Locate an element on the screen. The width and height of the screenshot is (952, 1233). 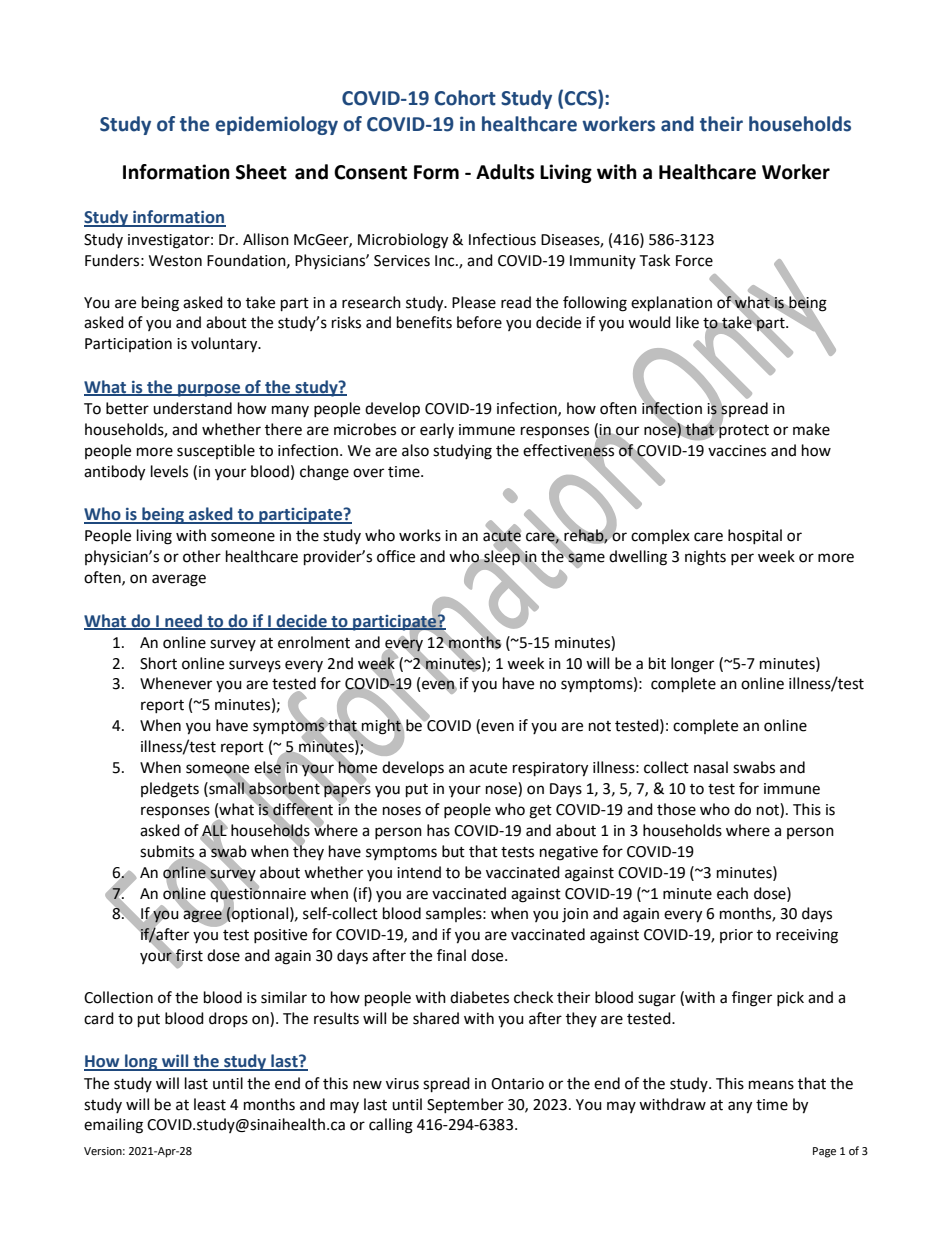
nasal is located at coordinates (711, 767).
